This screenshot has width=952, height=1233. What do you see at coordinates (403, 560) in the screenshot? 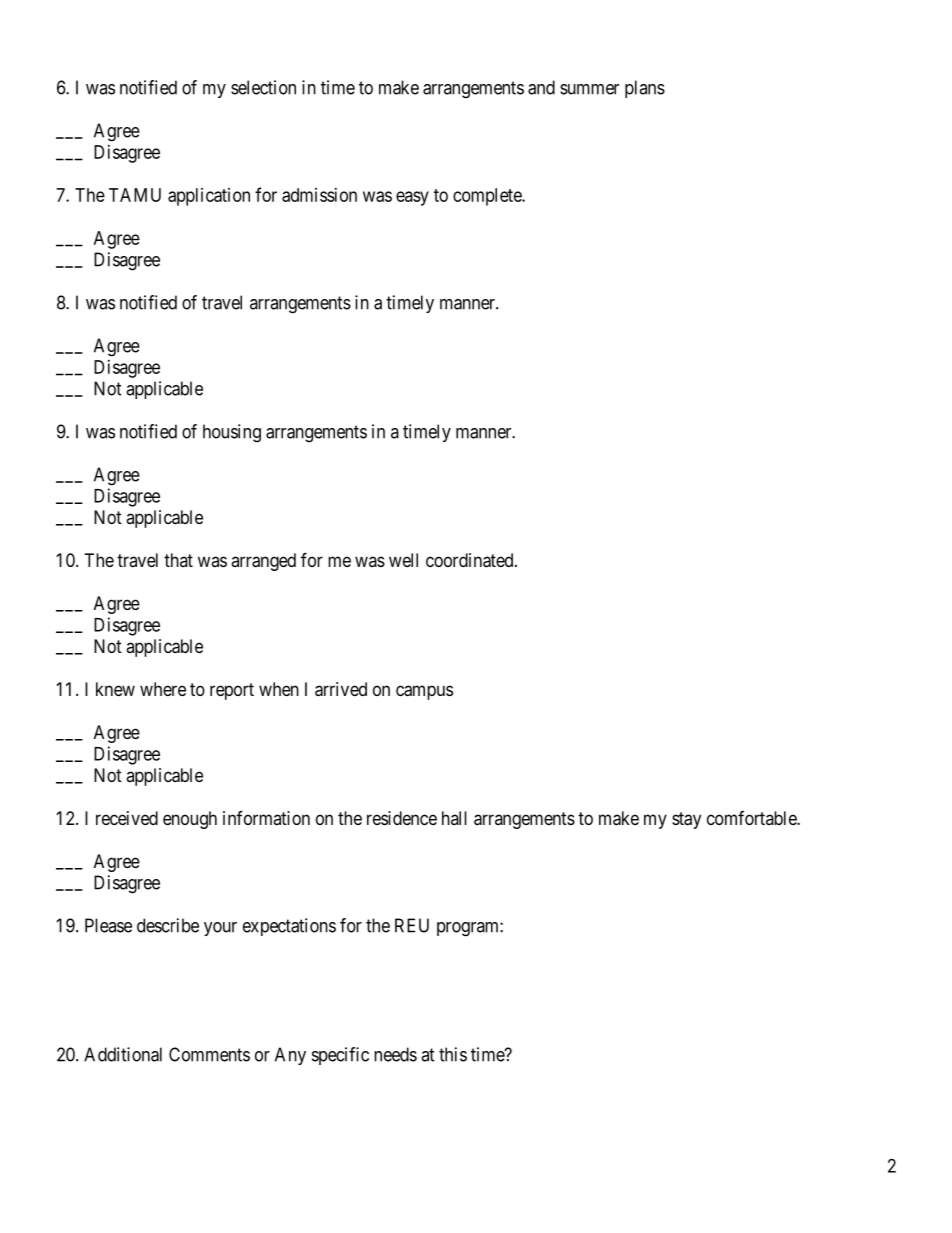
I see `well` at bounding box center [403, 560].
